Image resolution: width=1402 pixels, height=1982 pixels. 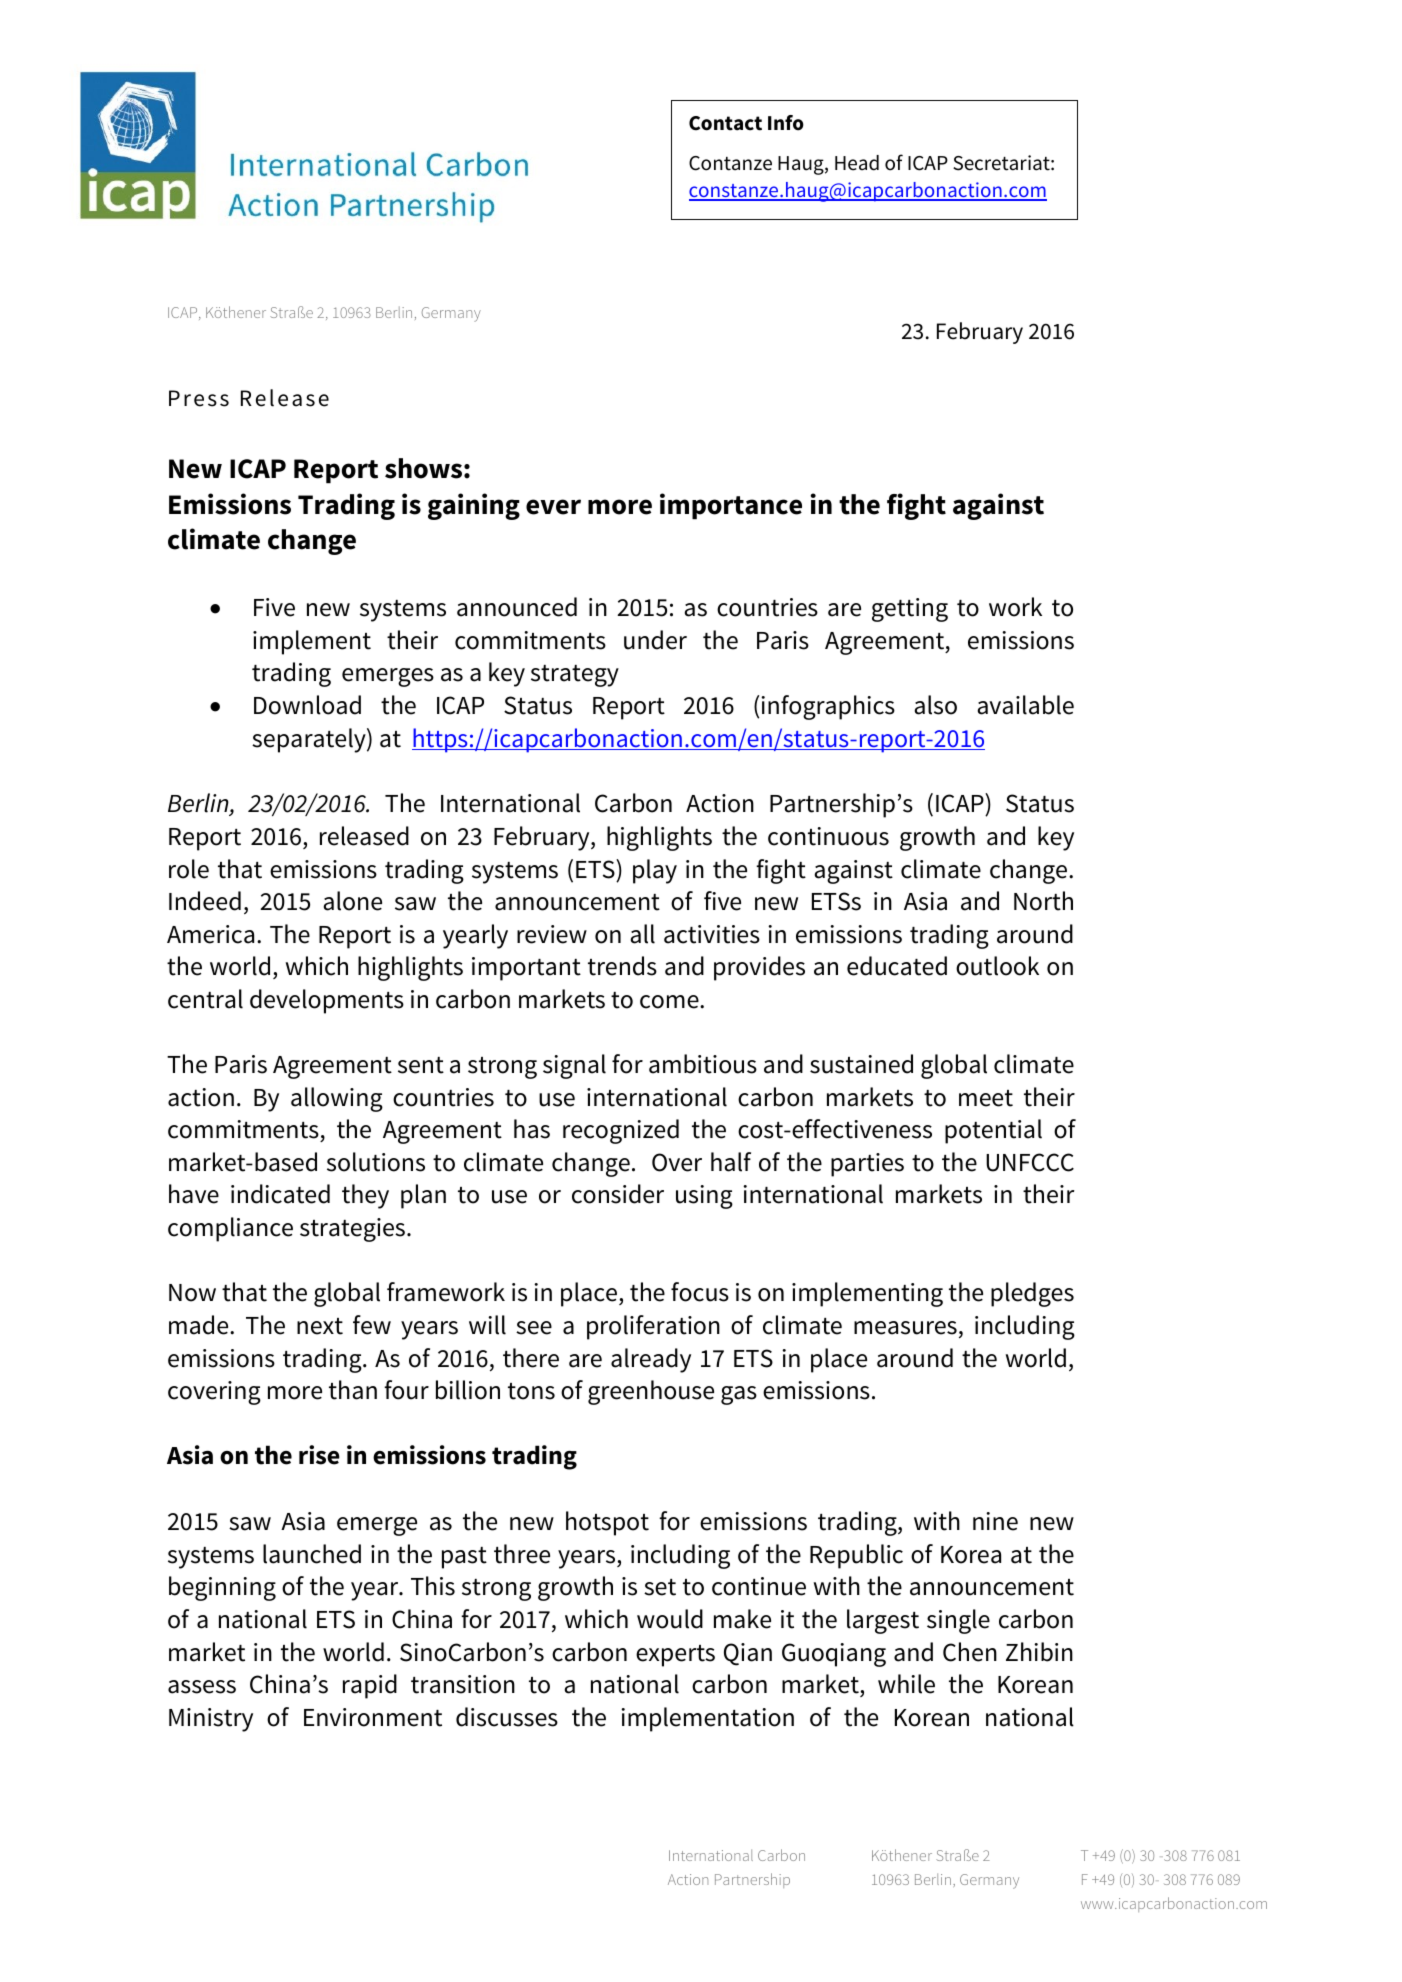 What do you see at coordinates (970, 1652) in the document?
I see `Chen` at bounding box center [970, 1652].
